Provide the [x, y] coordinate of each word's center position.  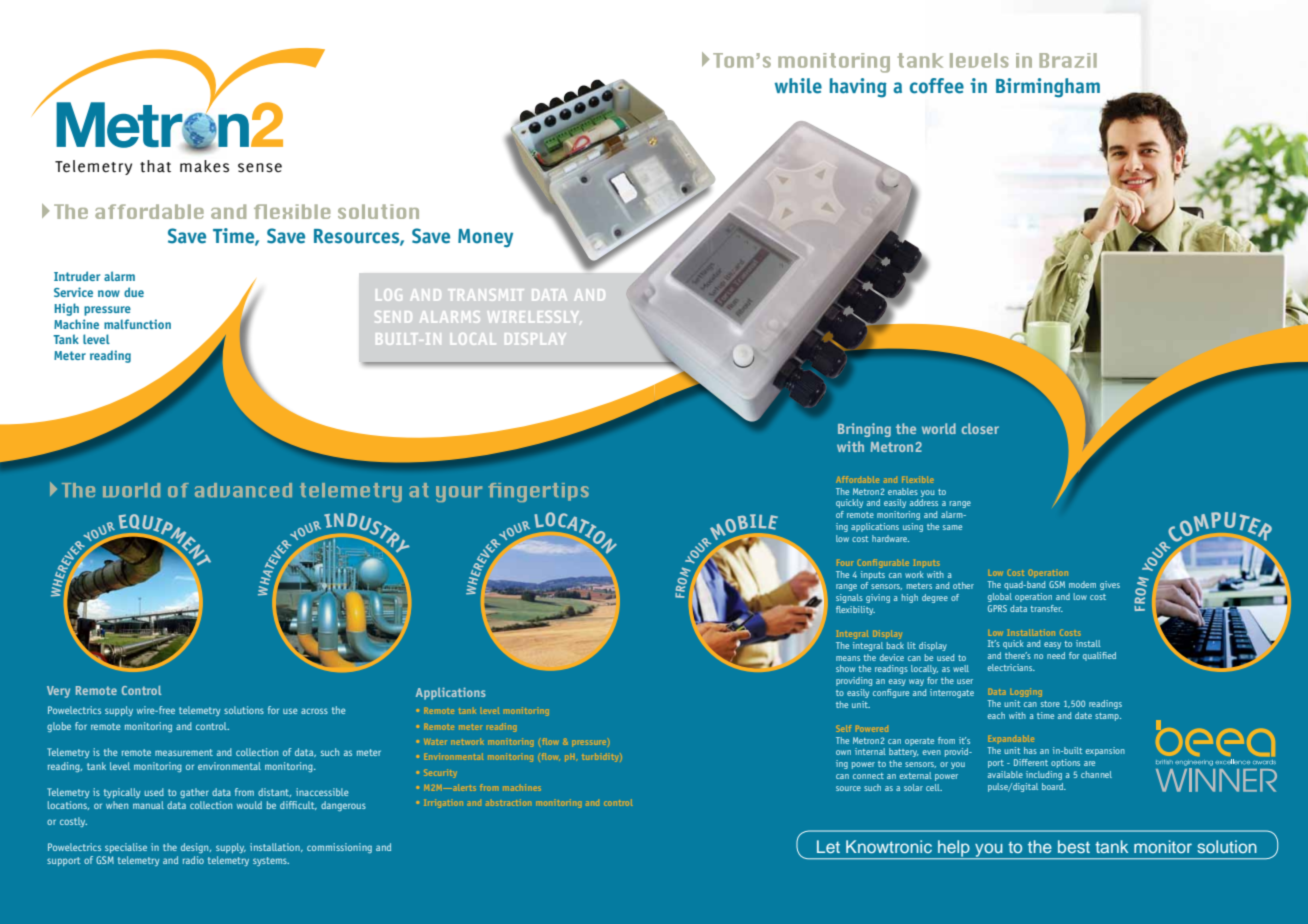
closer [980, 428]
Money [485, 238]
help [954, 849]
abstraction [508, 802]
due [134, 292]
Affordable [857, 479]
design [196, 848]
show [845, 668]
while [798, 86]
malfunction [137, 324]
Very [58, 692]
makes [204, 166]
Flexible [917, 479]
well [961, 668]
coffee [937, 86]
